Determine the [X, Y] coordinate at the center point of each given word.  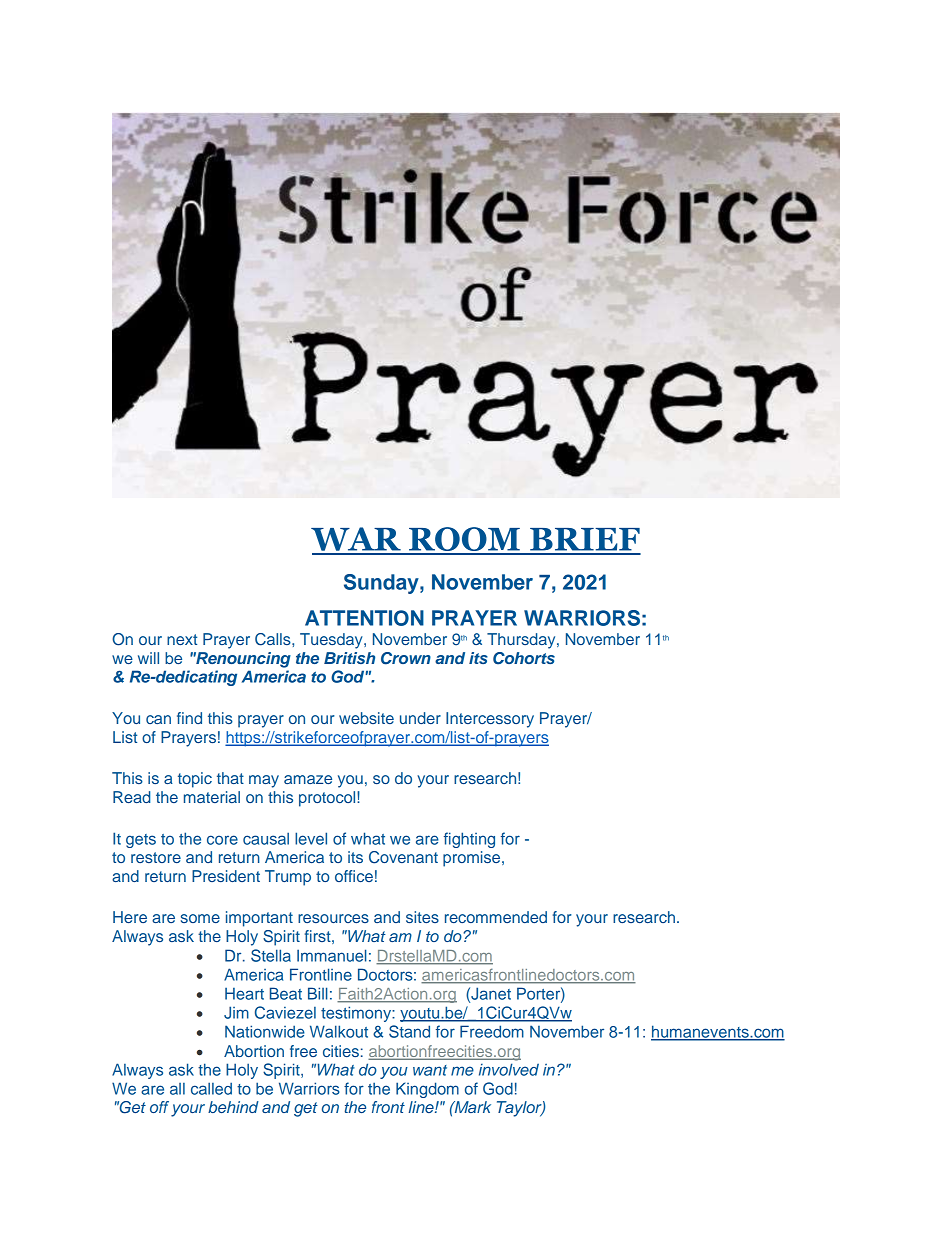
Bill [317, 993]
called [211, 1088]
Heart [244, 993]
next [182, 639]
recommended [496, 917]
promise [473, 859]
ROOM [464, 540]
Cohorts [524, 658]
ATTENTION [364, 618]
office [354, 876]
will [148, 658]
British [349, 658]
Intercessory [490, 720]
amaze [308, 779]
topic [195, 780]
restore [156, 857]
